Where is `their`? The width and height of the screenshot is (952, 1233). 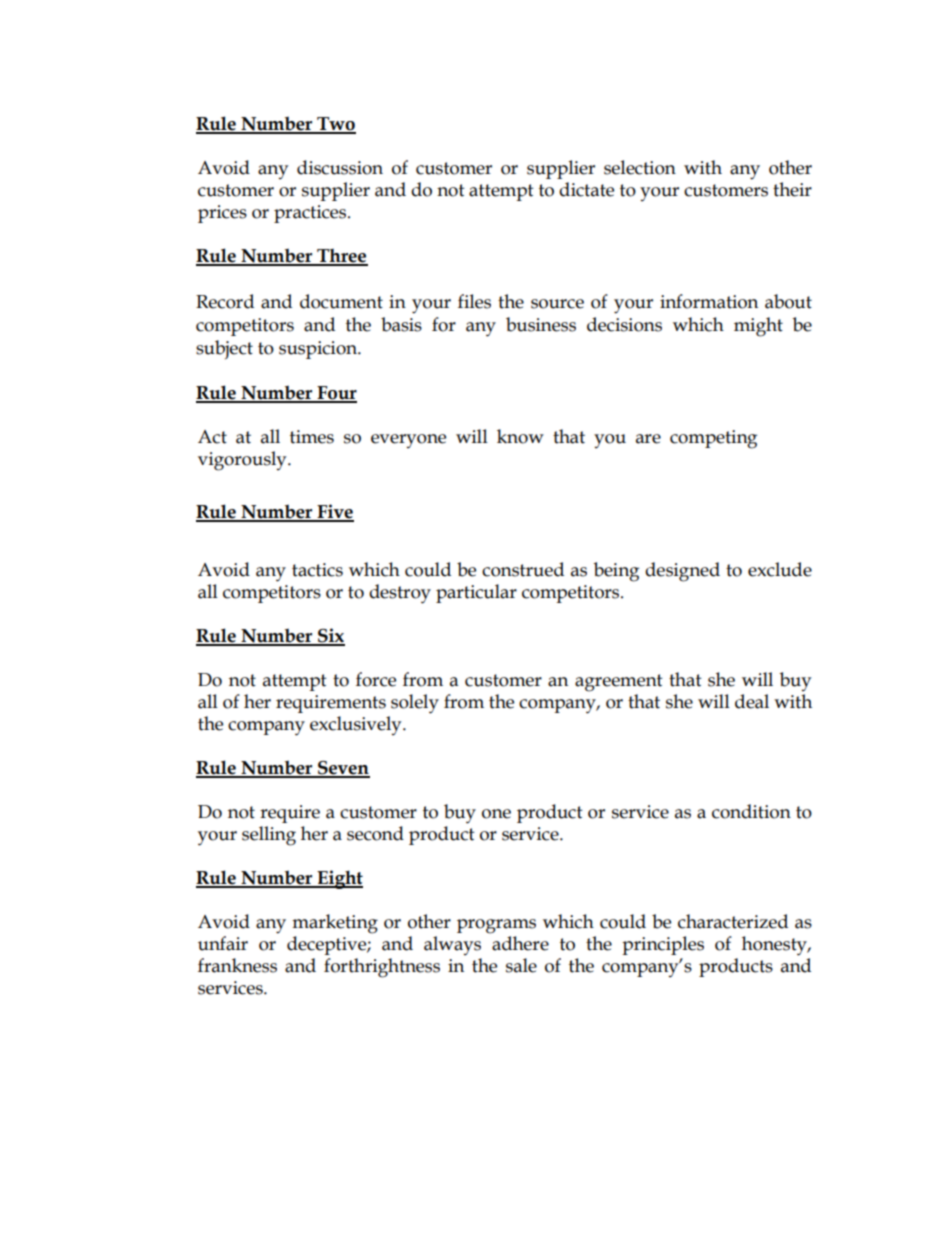
their is located at coordinates (792, 189).
